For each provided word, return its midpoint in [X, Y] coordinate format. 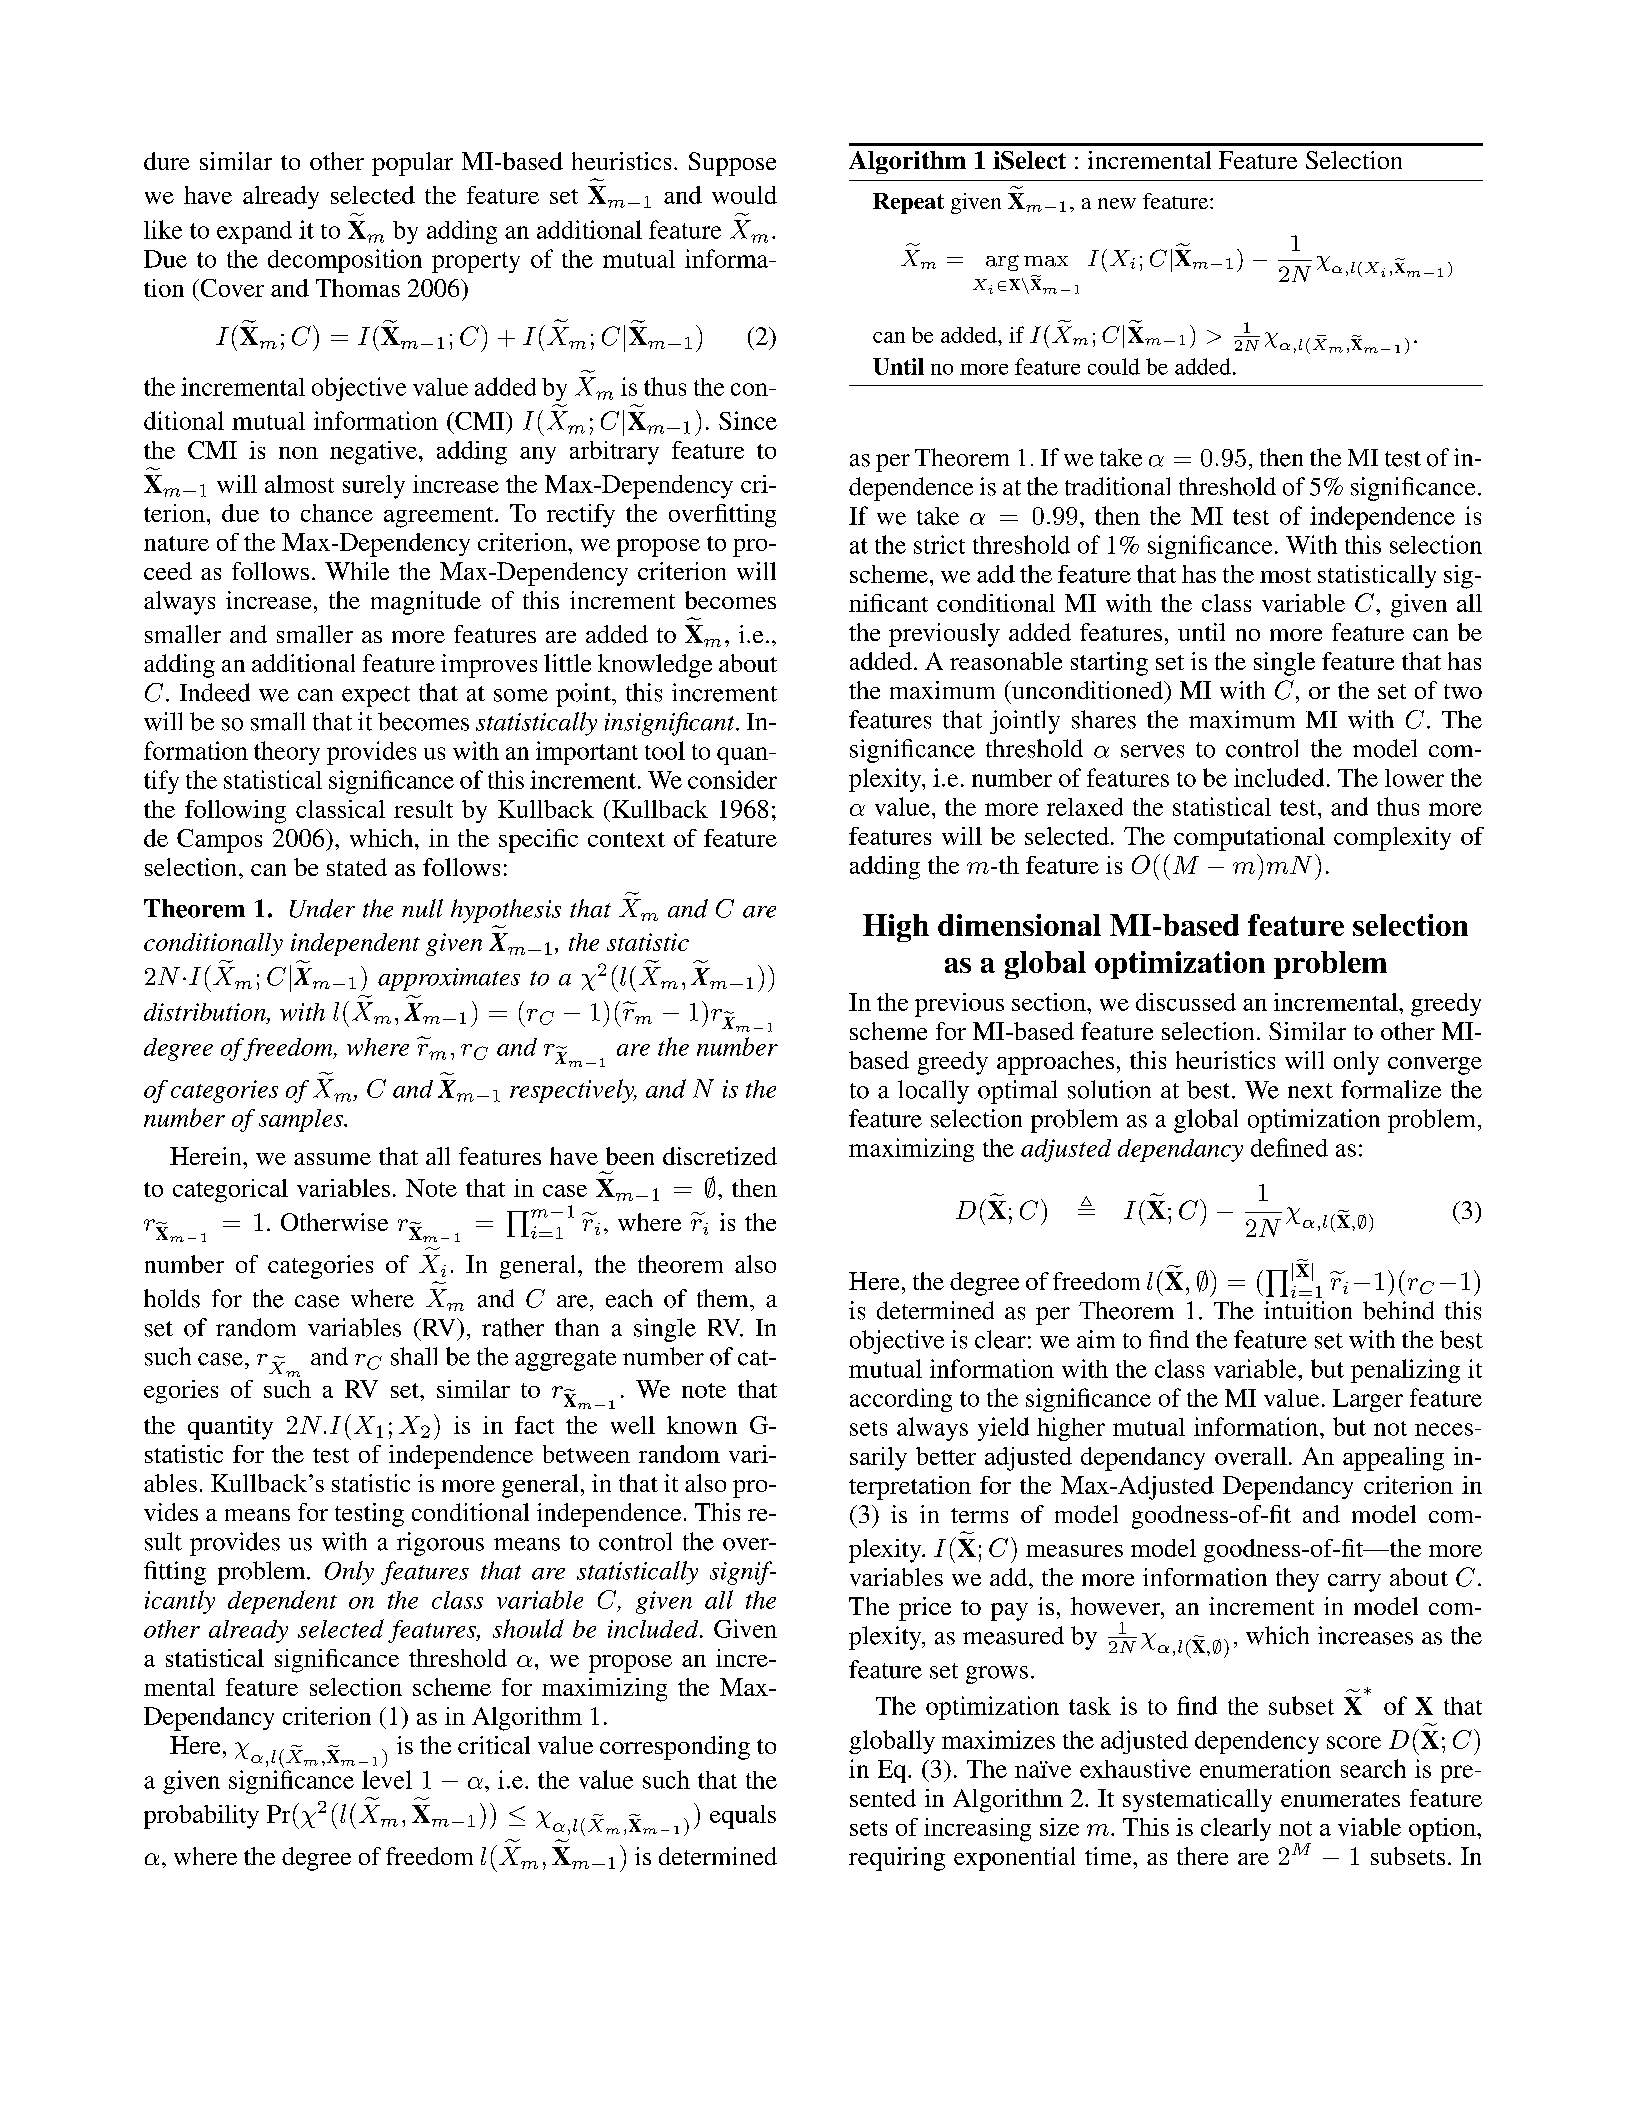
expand [254, 232]
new [1117, 203]
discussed [1186, 1002]
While [357, 571]
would [744, 195]
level [387, 1779]
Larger [1368, 1400]
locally [933, 1092]
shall [414, 1356]
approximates [449, 979]
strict [939, 544]
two [1463, 691]
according [901, 1400]
